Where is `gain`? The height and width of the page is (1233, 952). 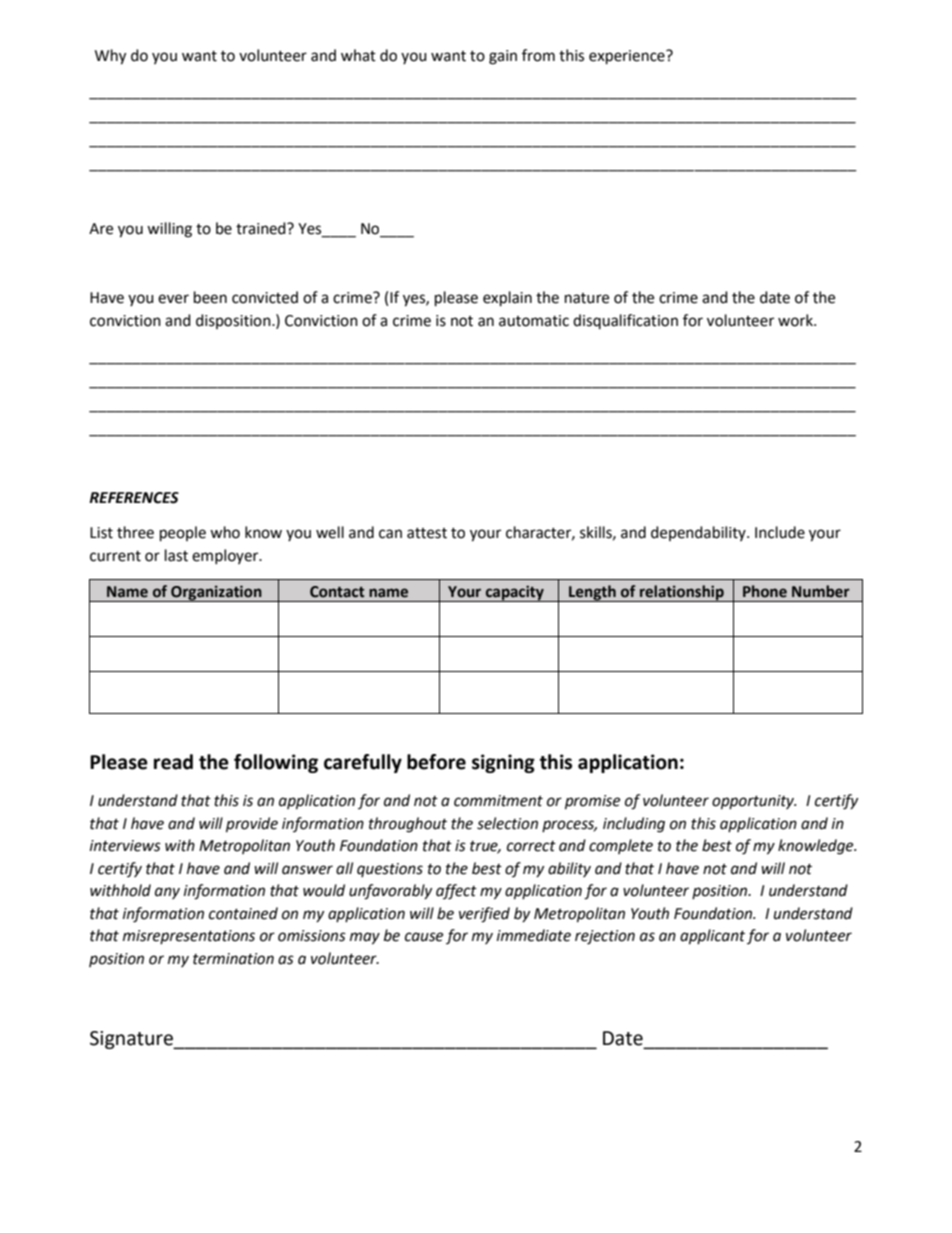
gain is located at coordinates (503, 57).
